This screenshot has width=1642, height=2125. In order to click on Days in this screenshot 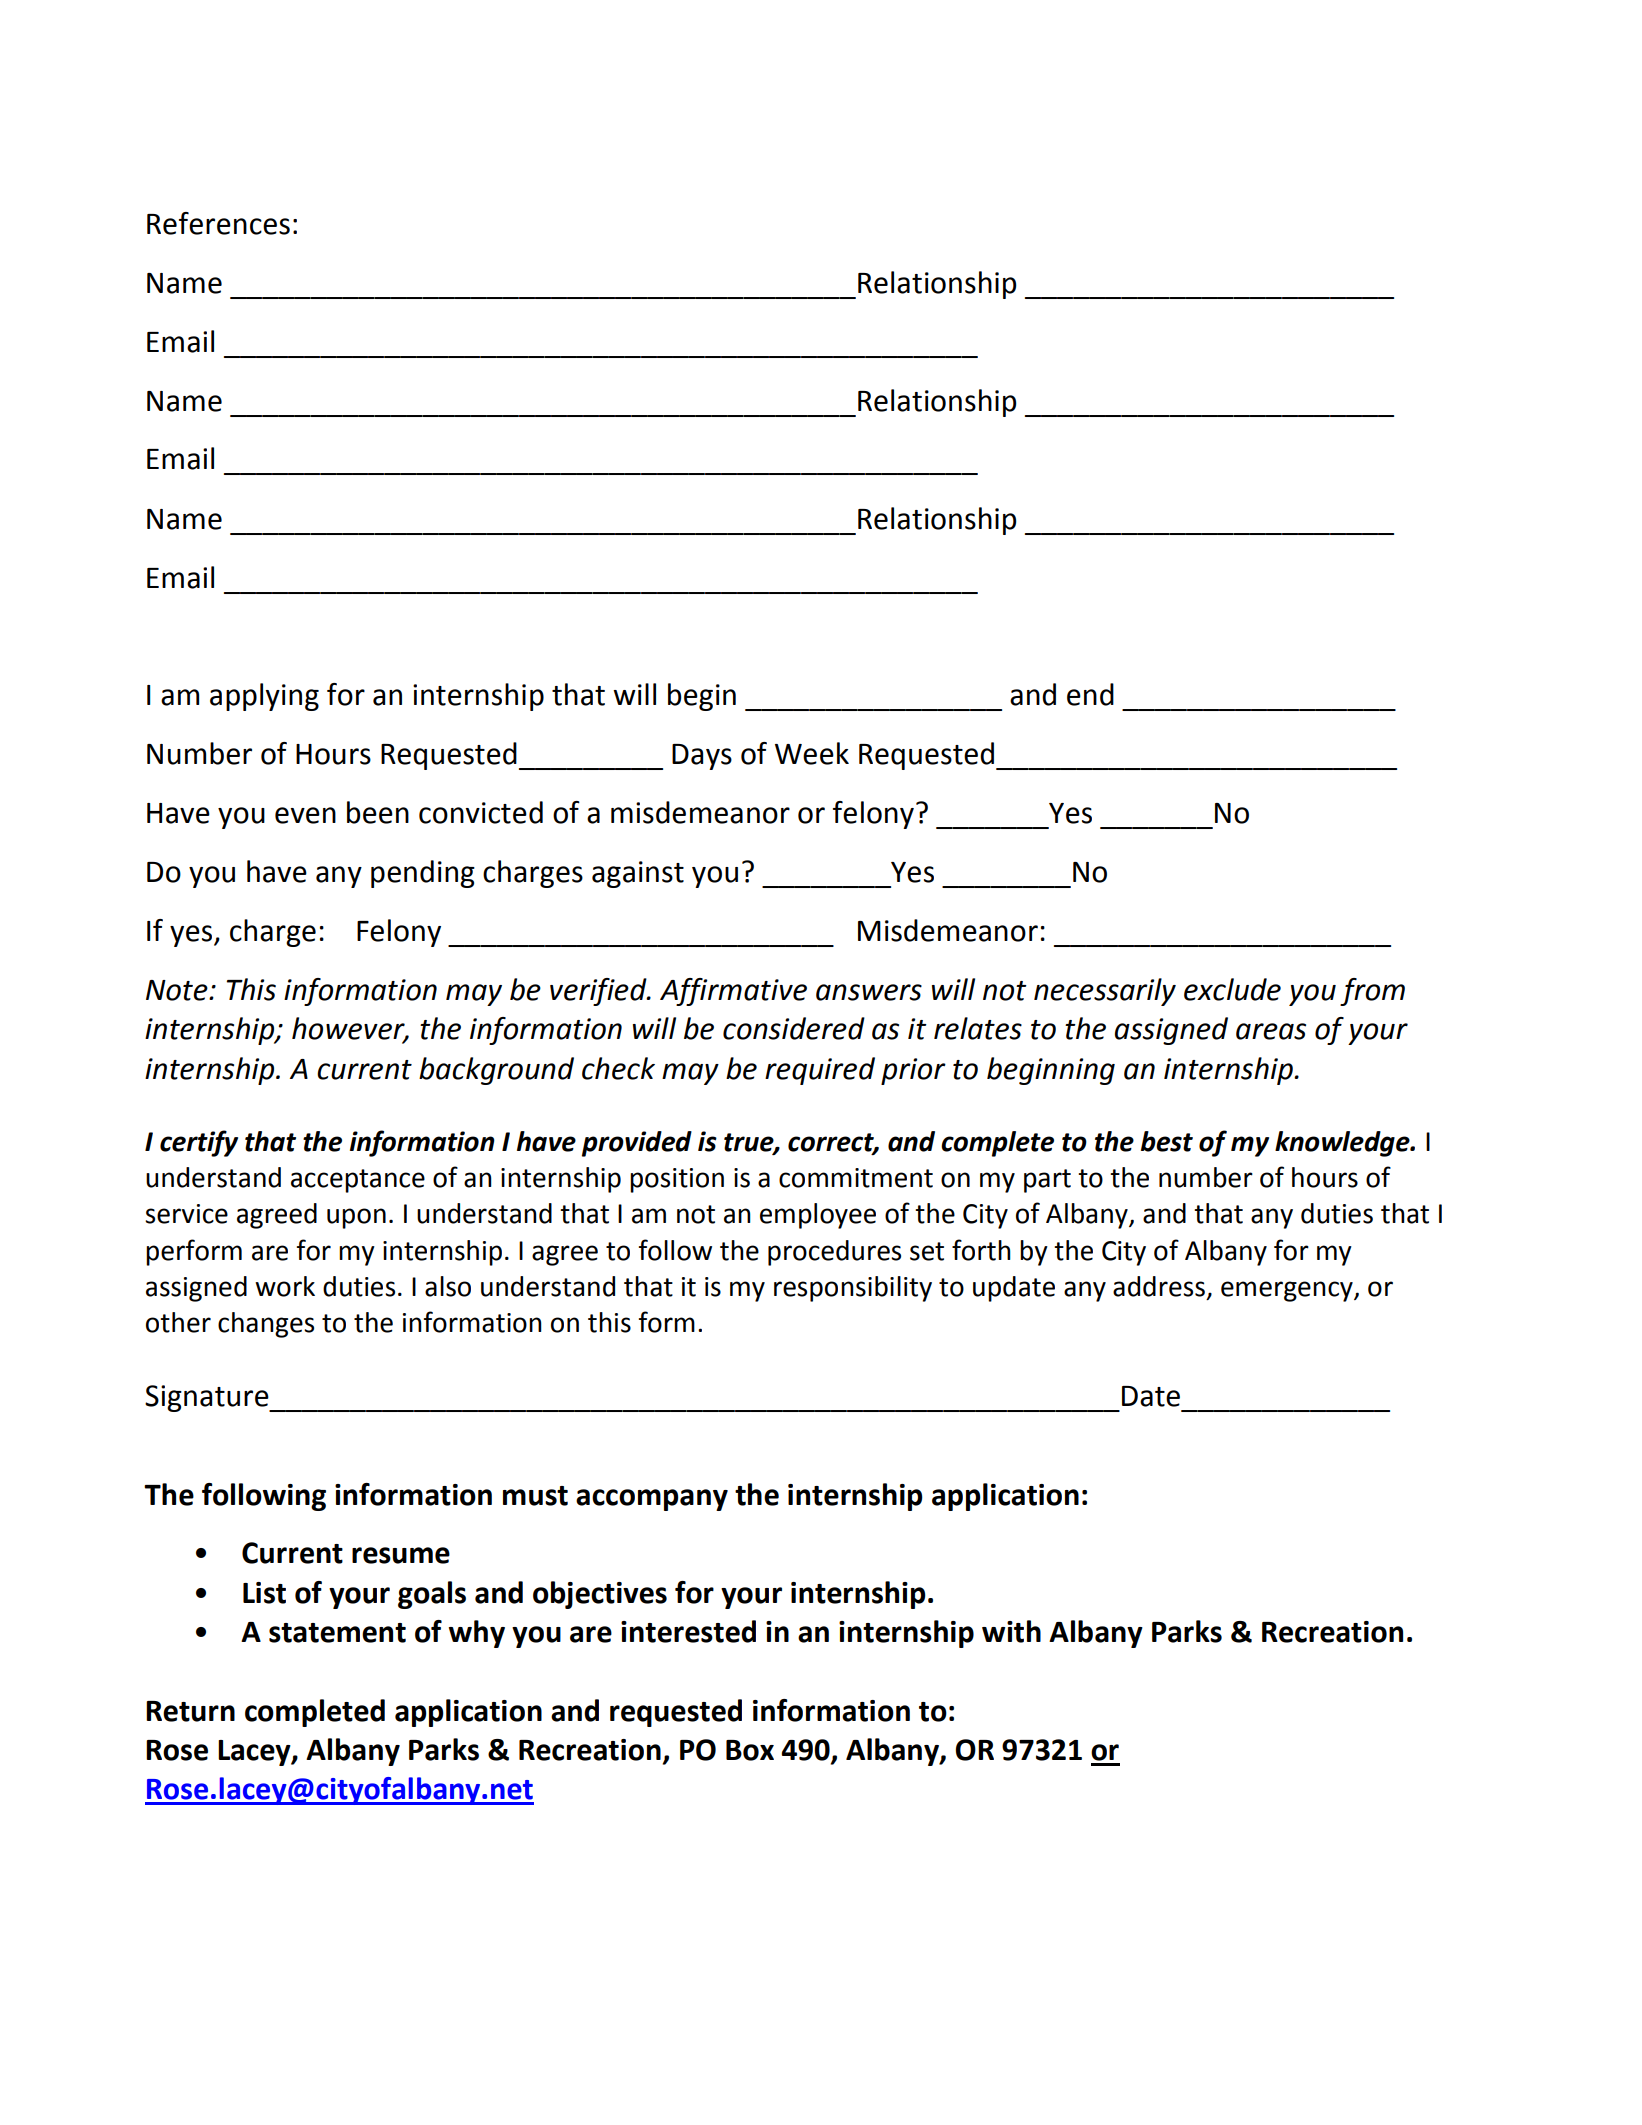, I will do `click(702, 757)`.
